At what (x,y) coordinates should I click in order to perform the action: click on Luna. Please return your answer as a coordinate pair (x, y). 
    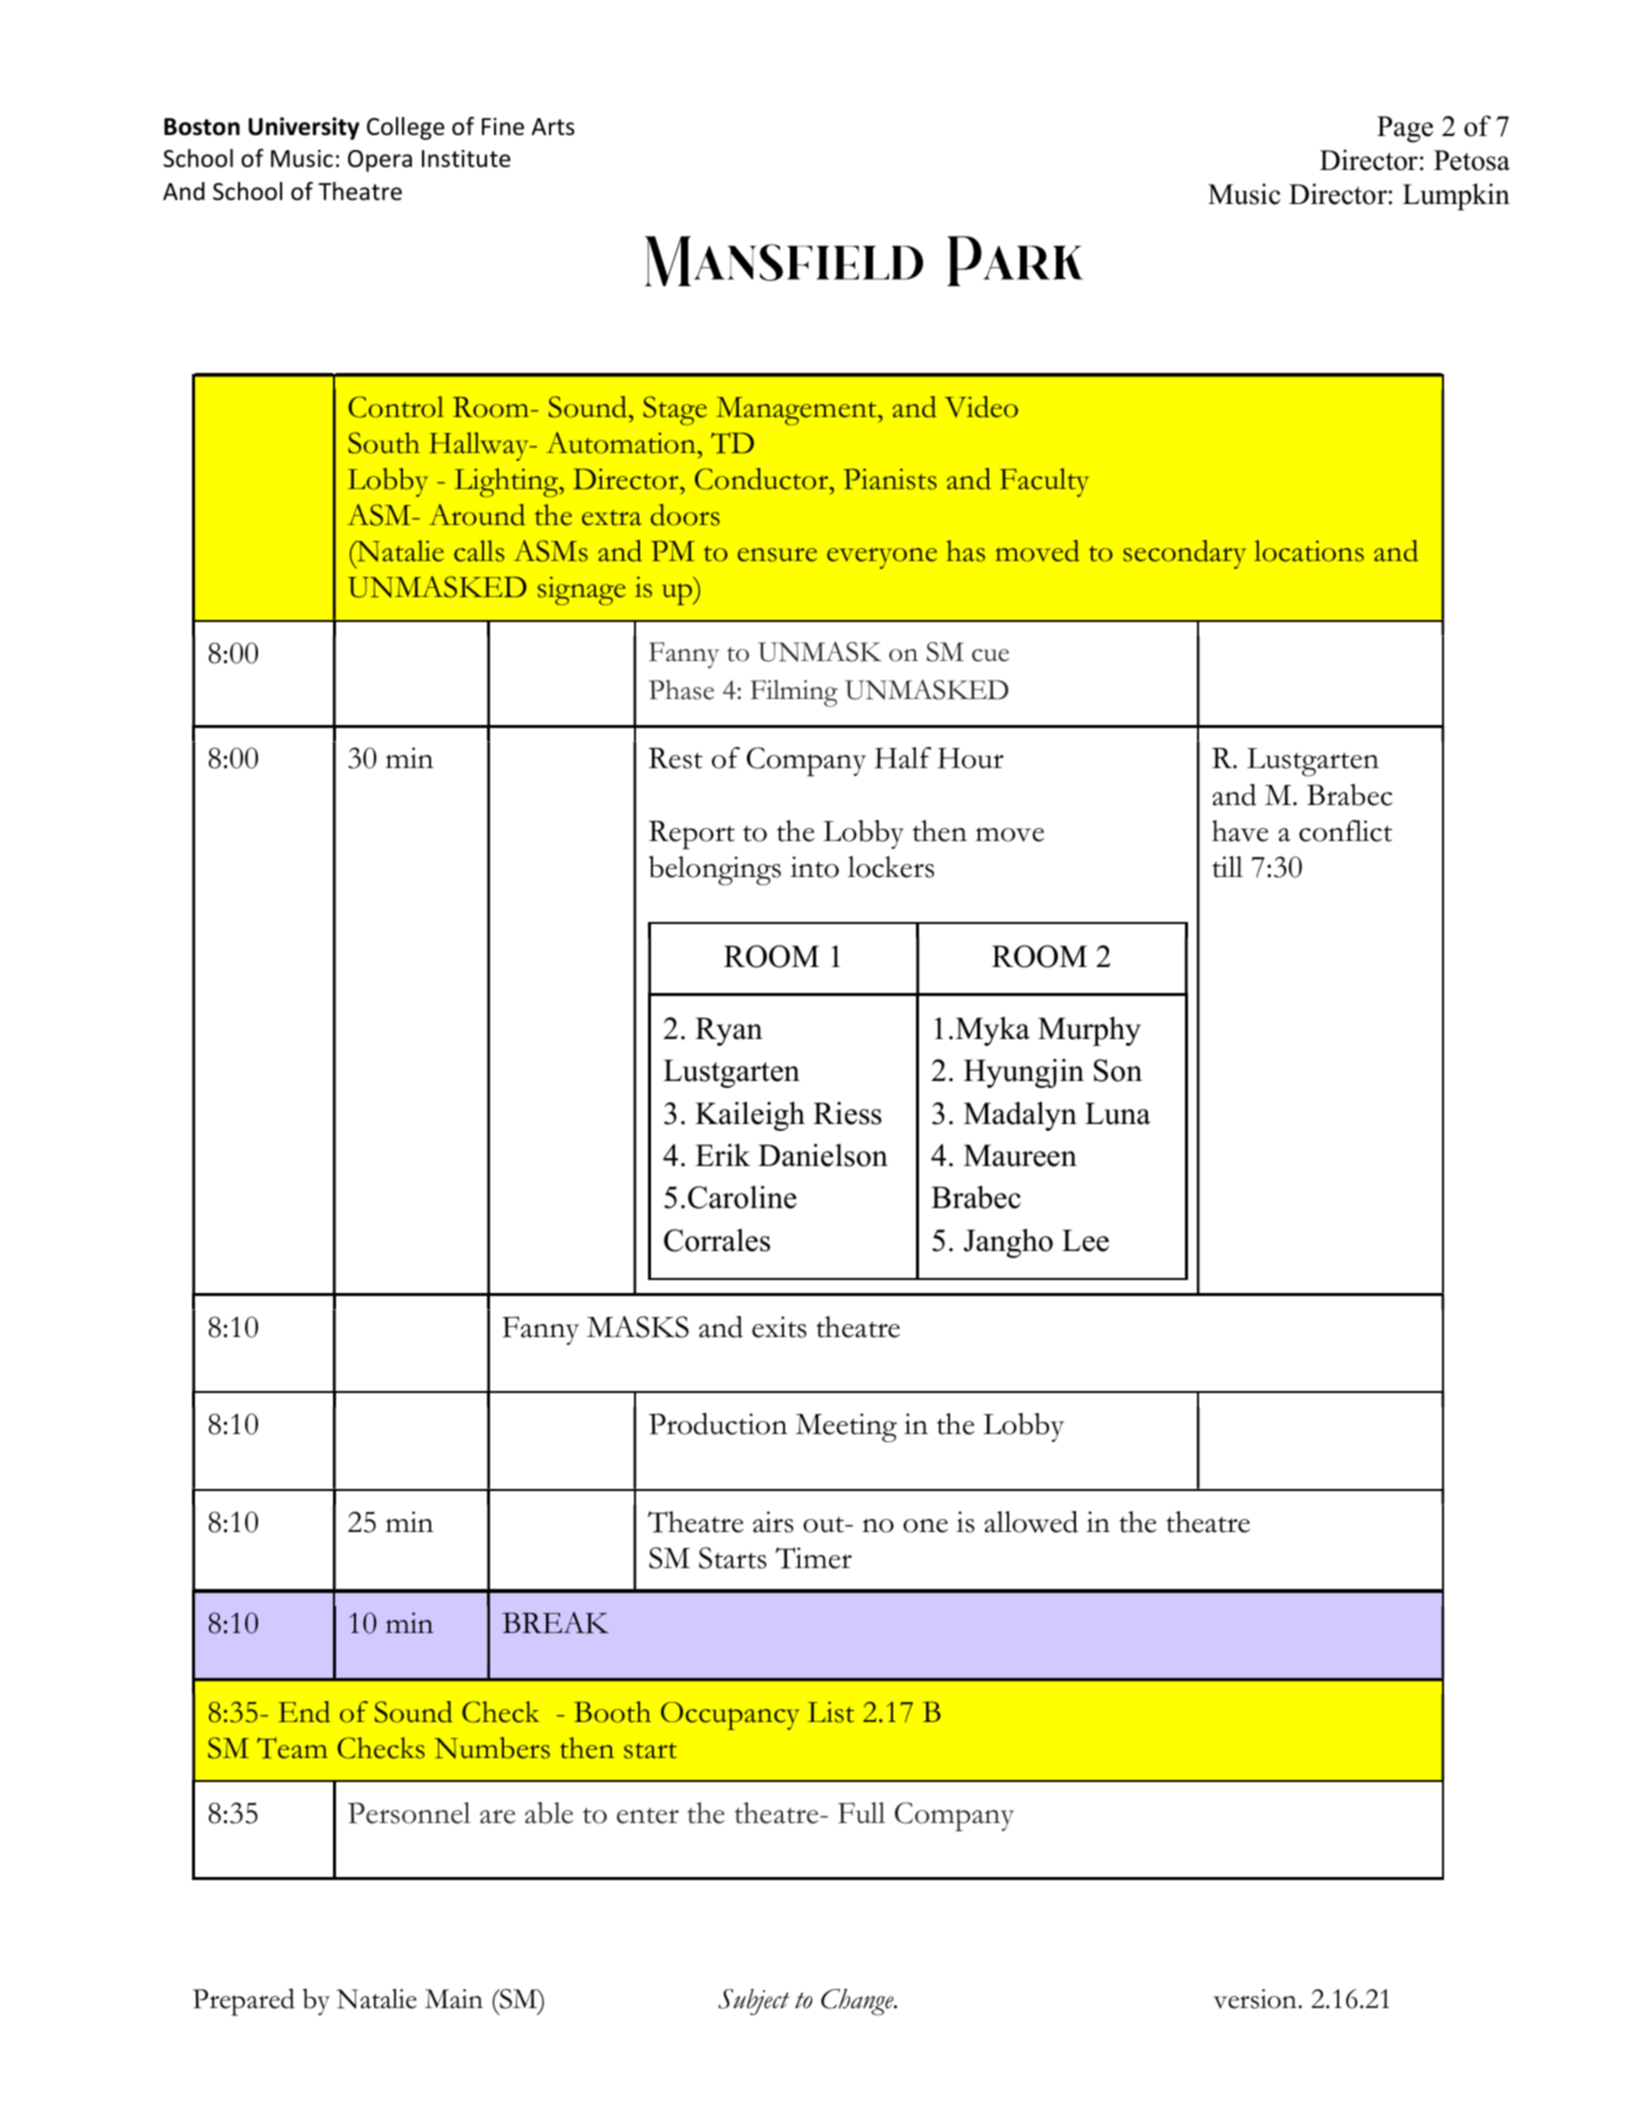
    Looking at the image, I should click on (1118, 1113).
